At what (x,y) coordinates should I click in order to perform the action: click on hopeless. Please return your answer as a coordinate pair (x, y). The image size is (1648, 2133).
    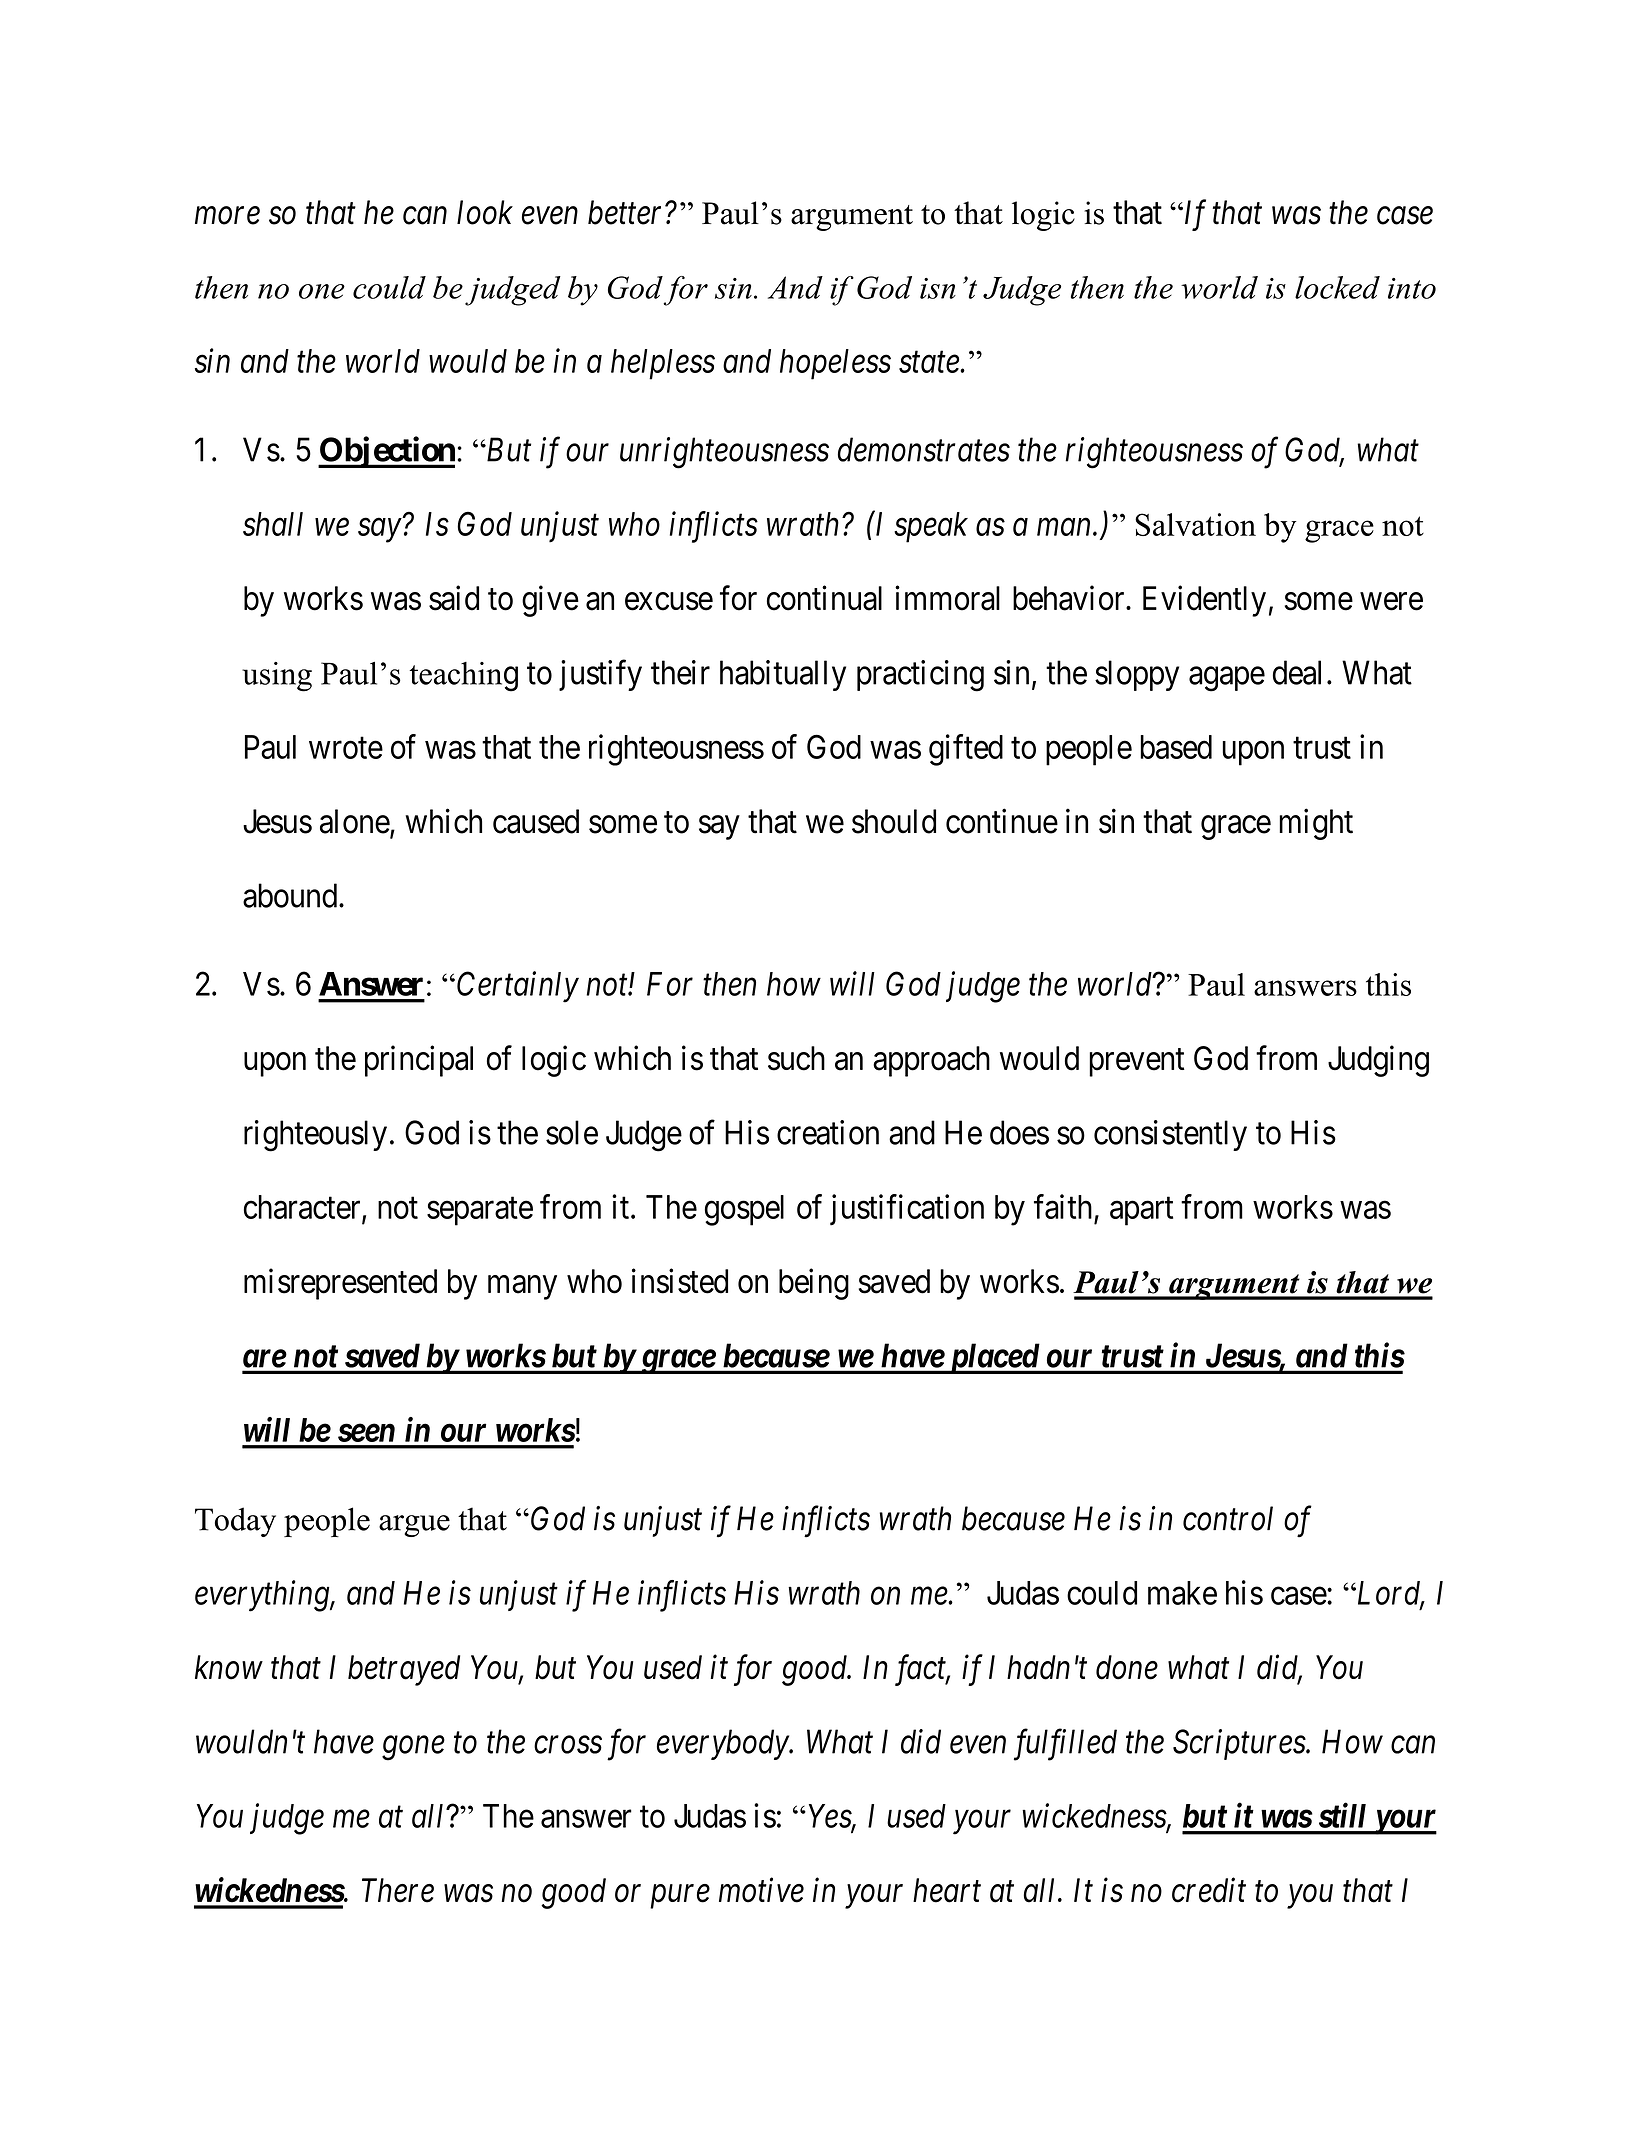
    Looking at the image, I should click on (835, 364).
